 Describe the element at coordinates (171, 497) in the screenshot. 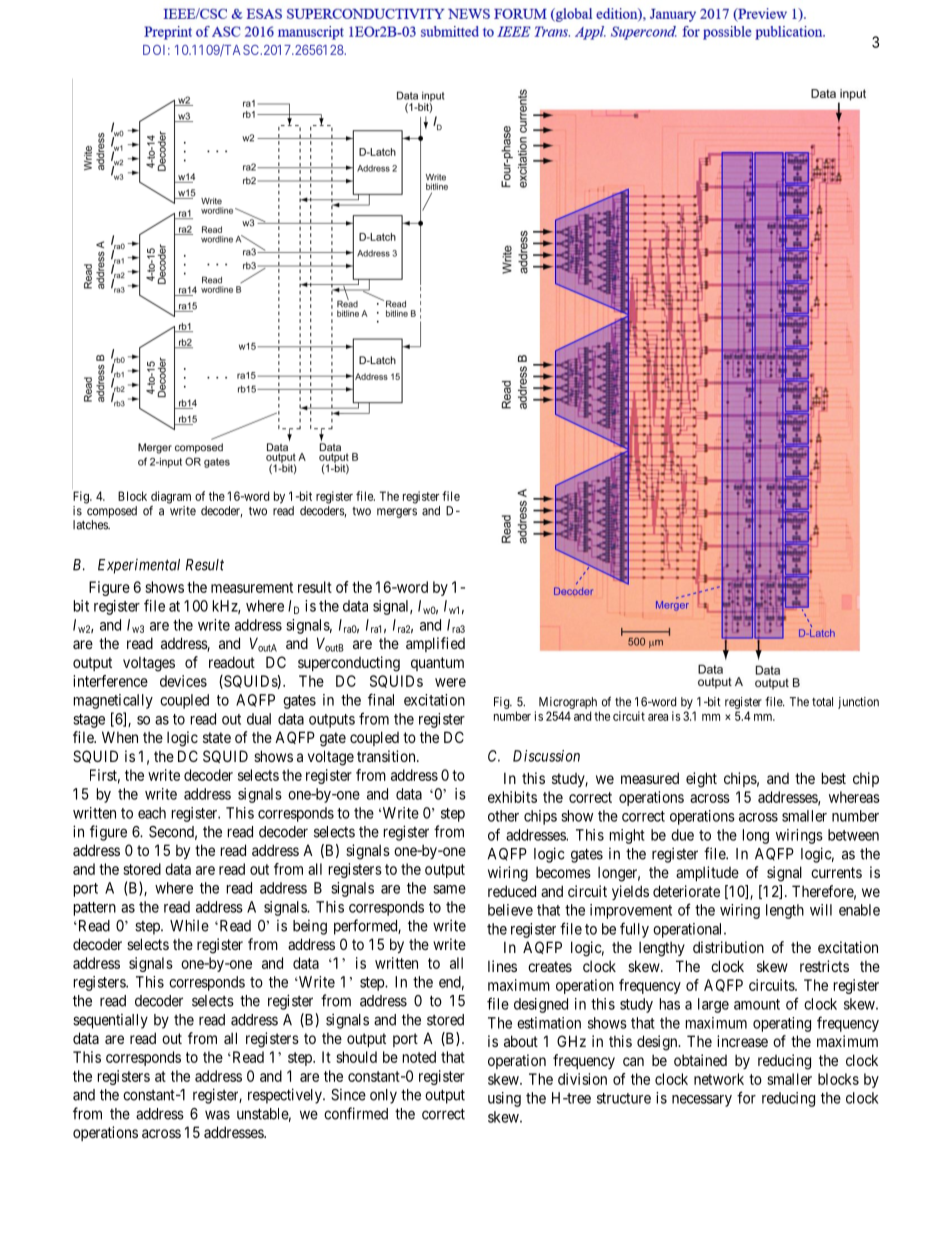

I see `diagram` at that location.
